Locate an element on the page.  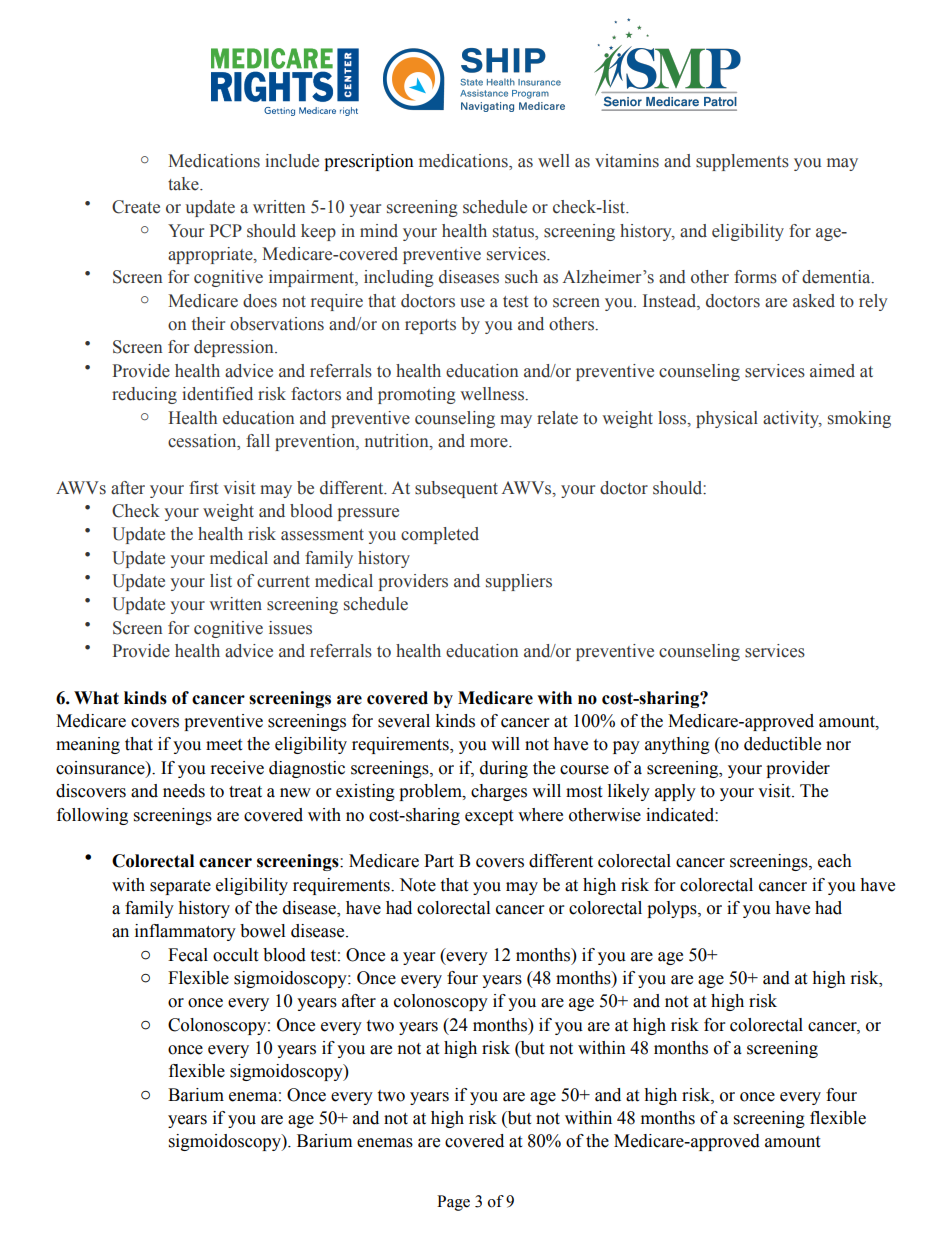
Page is located at coordinates (453, 1203).
